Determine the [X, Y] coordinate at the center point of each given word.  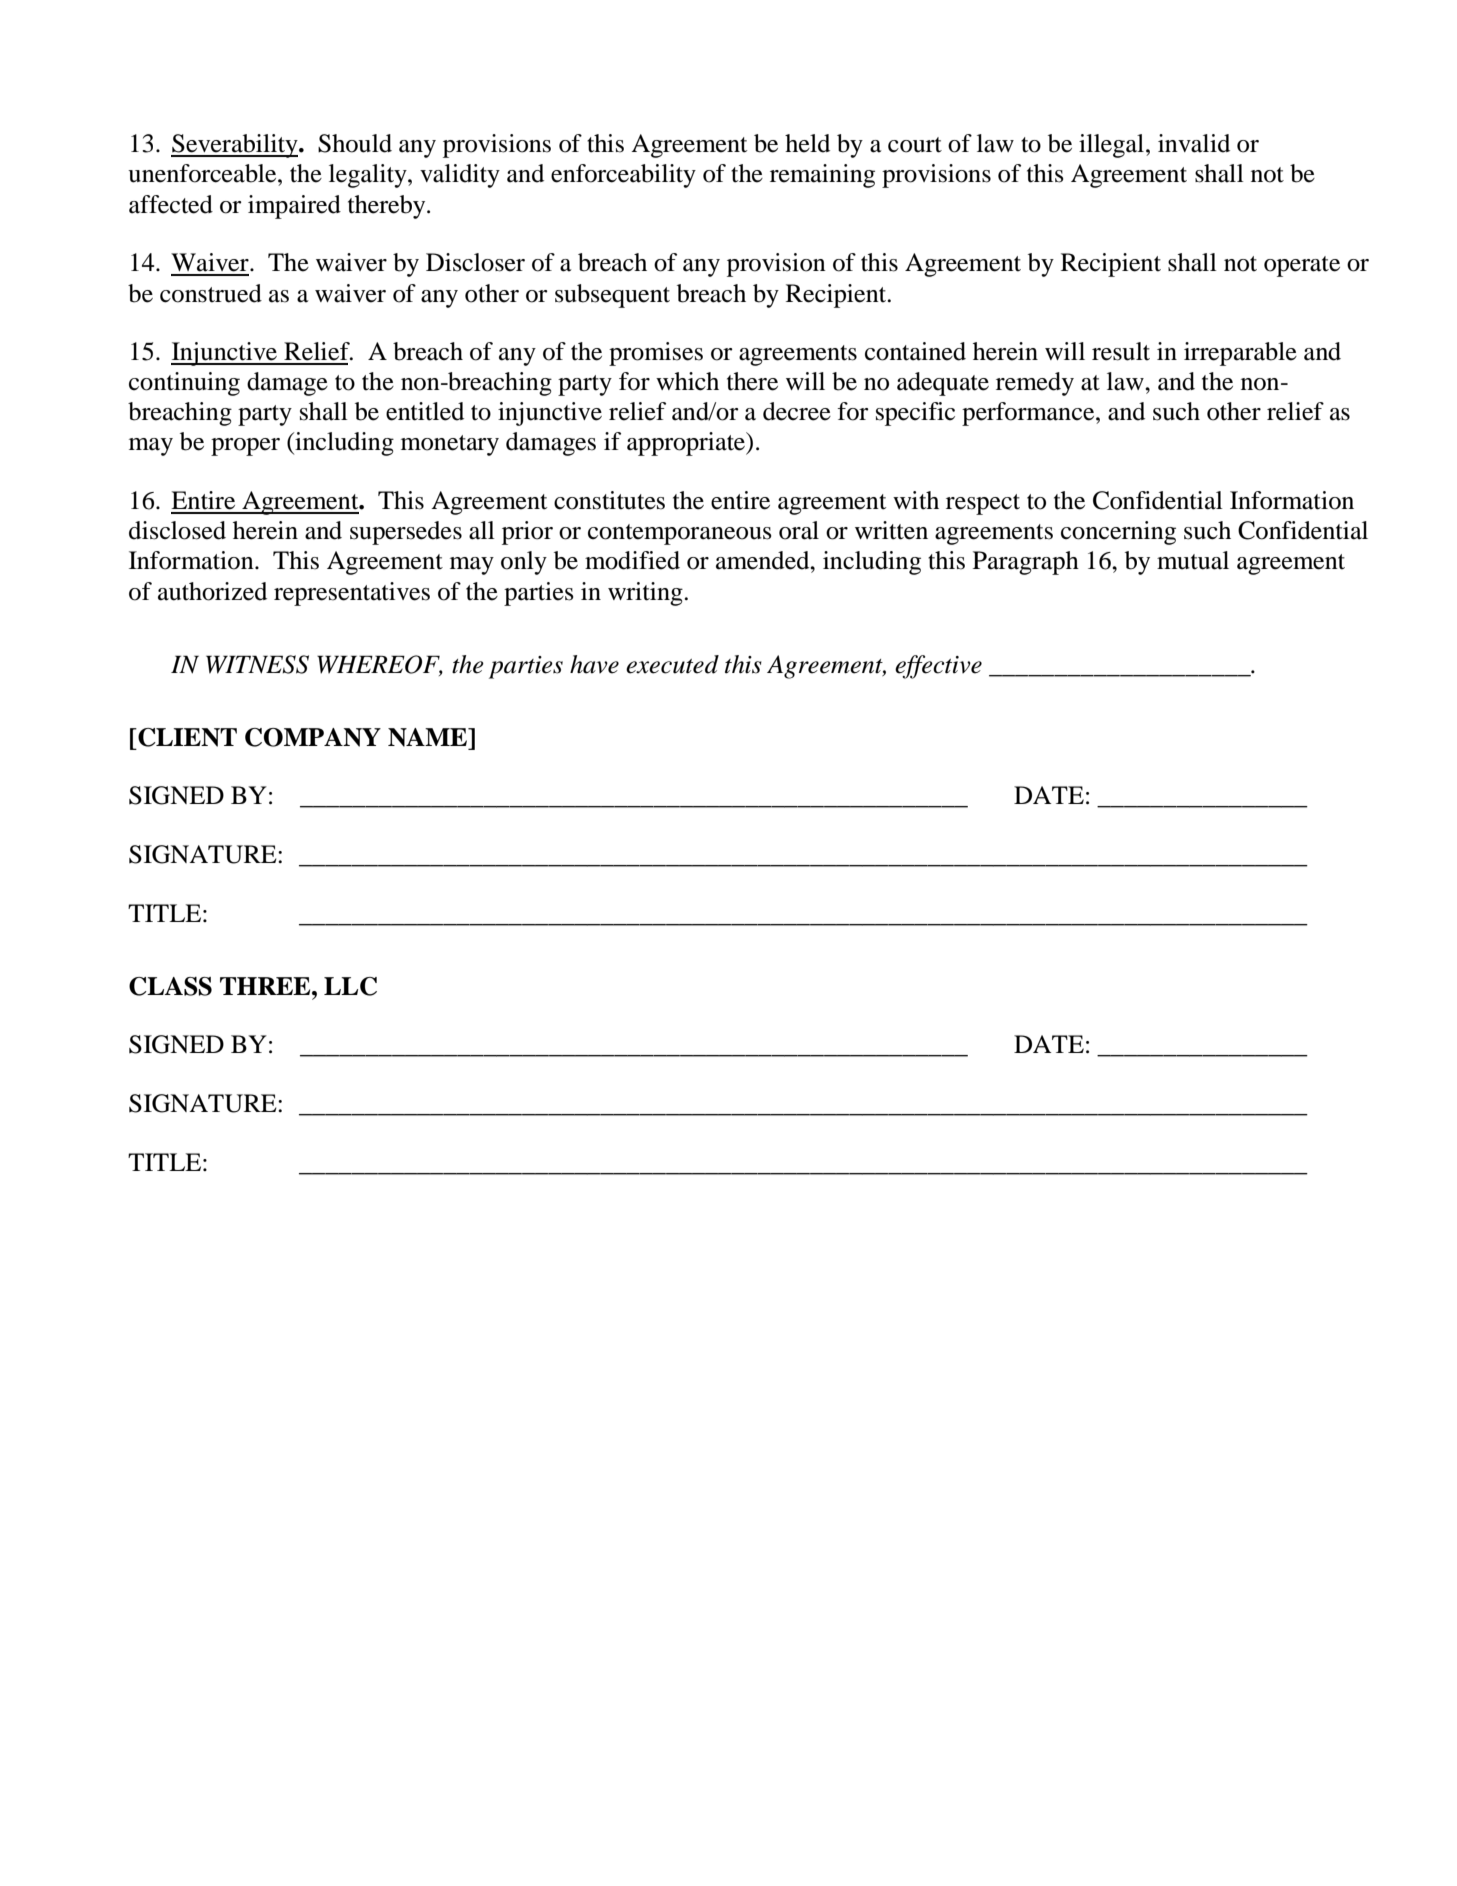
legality [369, 176]
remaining [822, 176]
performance [1029, 414]
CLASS [170, 986]
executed [672, 664]
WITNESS [257, 664]
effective [938, 667]
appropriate [687, 444]
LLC [350, 986]
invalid [1194, 143]
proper [245, 447]
